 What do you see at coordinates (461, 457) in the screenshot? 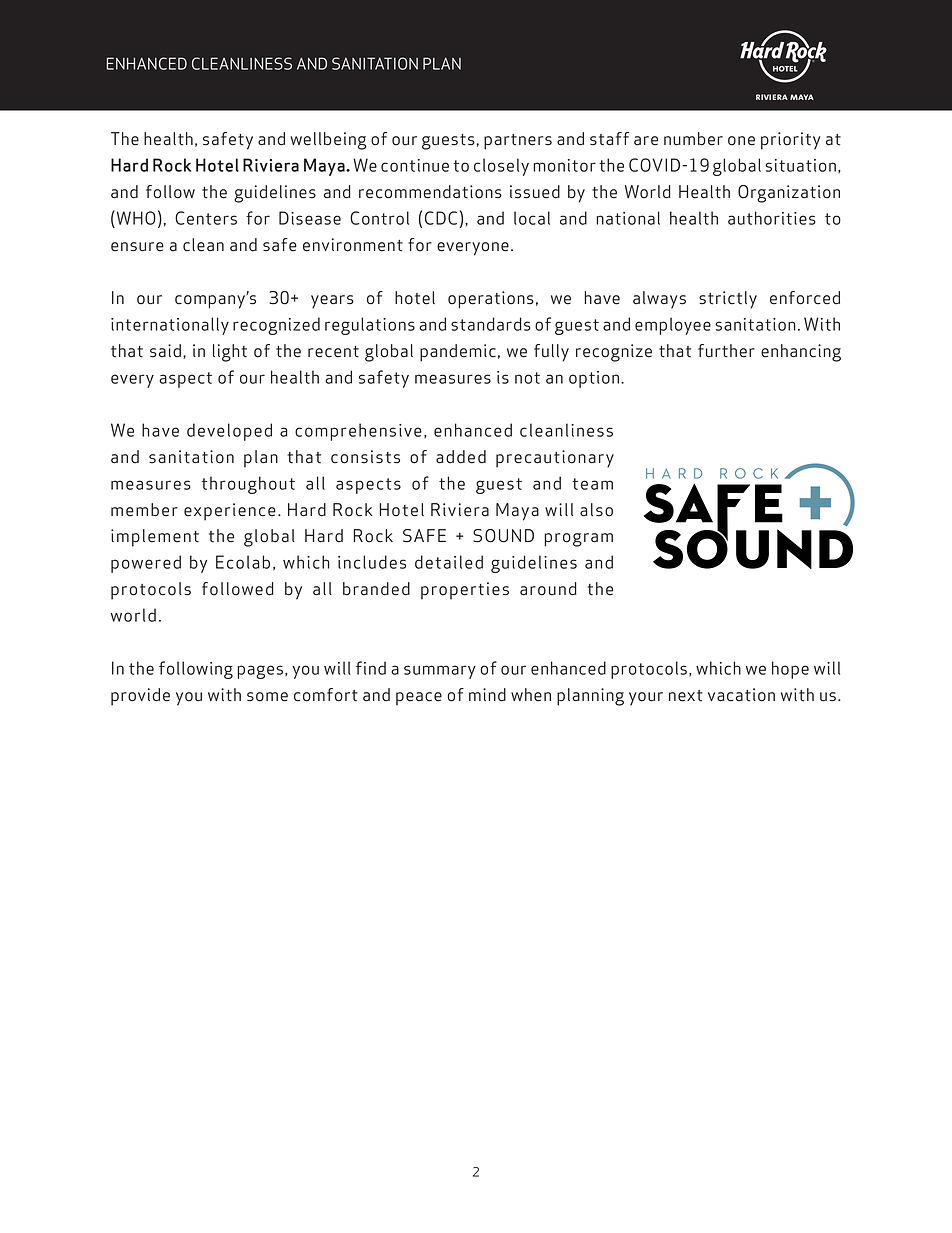
I see `added` at bounding box center [461, 457].
